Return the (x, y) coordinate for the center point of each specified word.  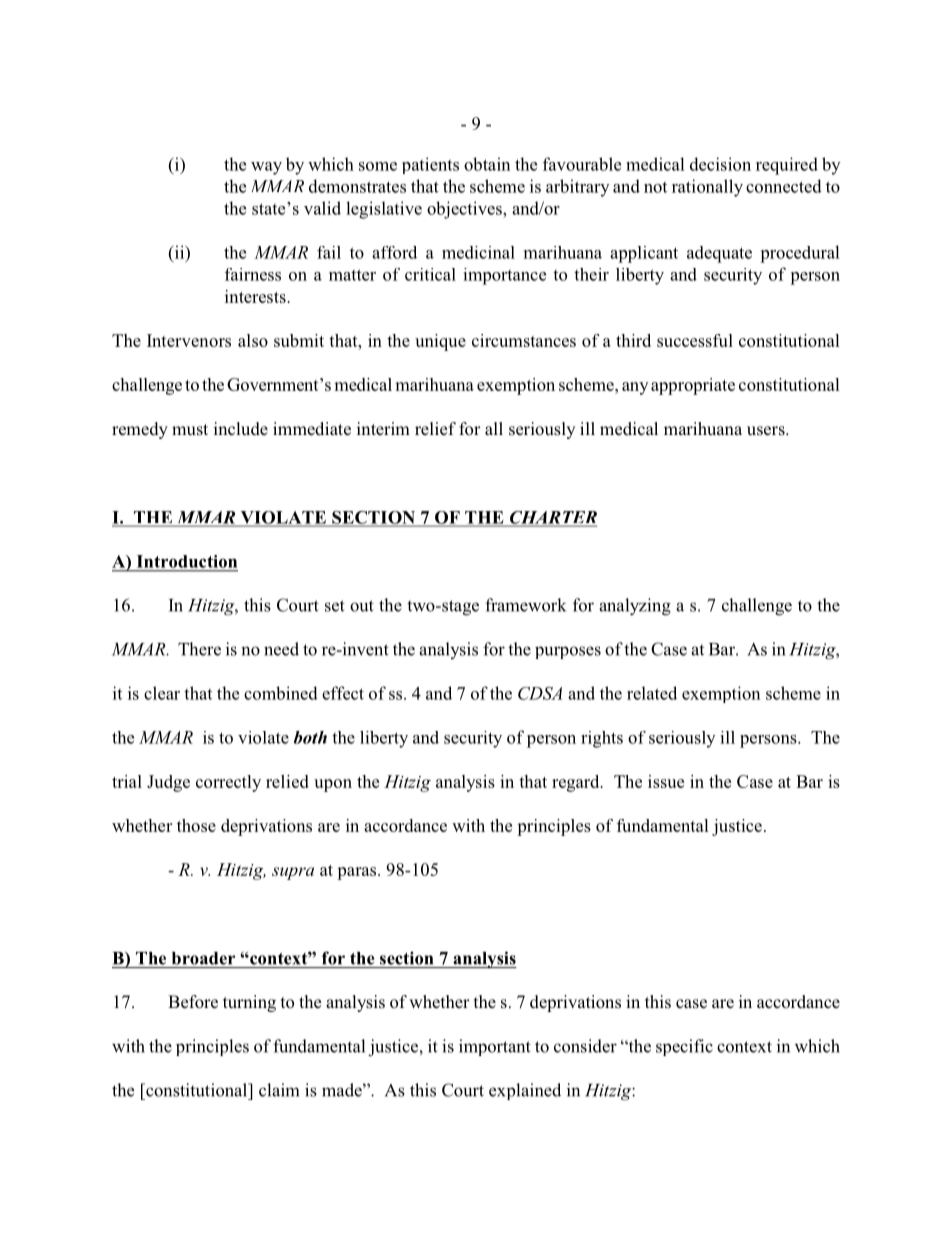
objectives (465, 210)
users (767, 431)
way (266, 168)
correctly (228, 783)
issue (666, 781)
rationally (707, 188)
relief (435, 428)
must (190, 430)
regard (577, 783)
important (495, 1047)
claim (279, 1090)
